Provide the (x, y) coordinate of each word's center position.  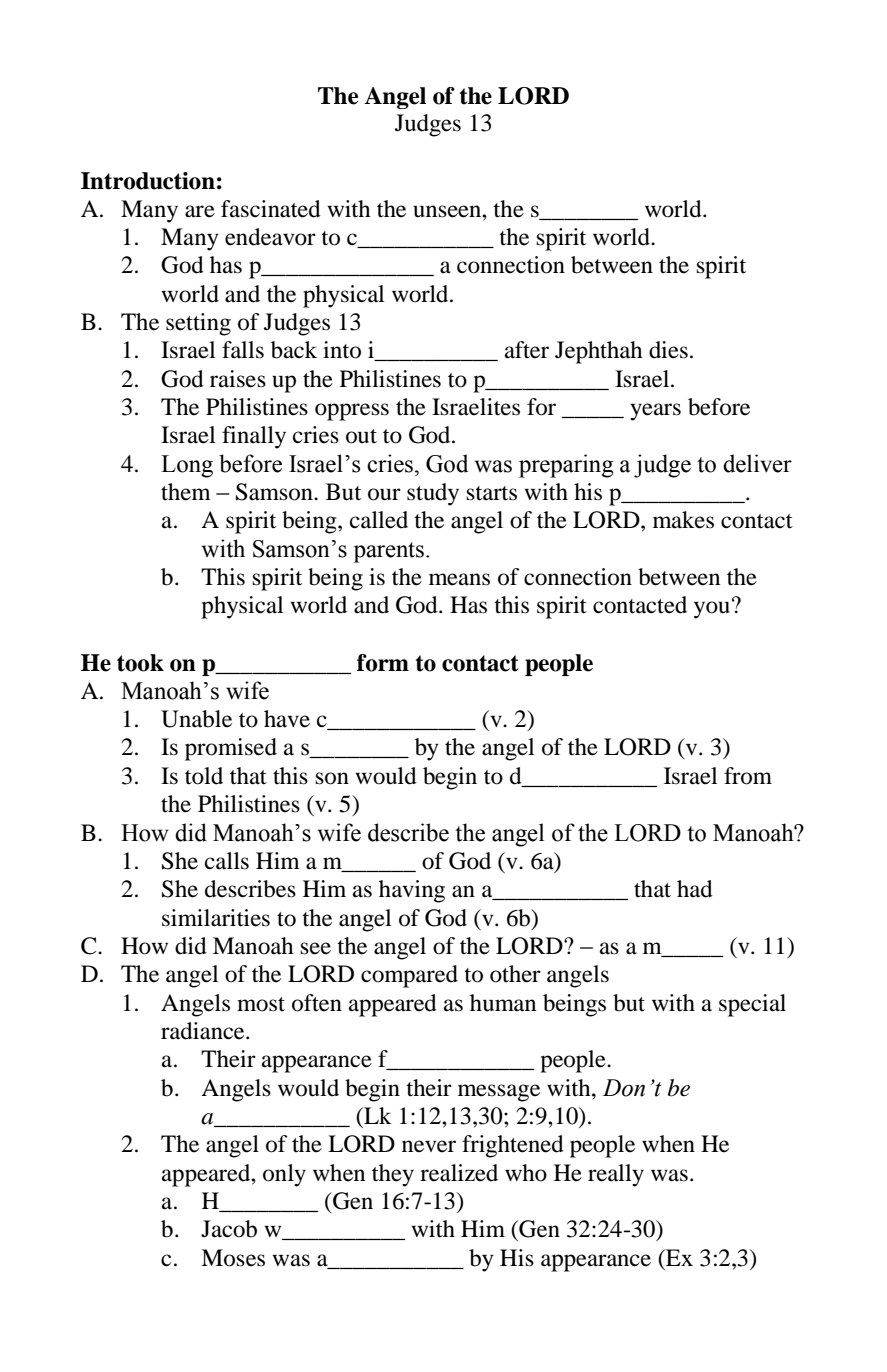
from (748, 776)
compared (409, 976)
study (433, 494)
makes (683, 520)
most (261, 1004)
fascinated (271, 209)
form (383, 663)
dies (668, 350)
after (527, 350)
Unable (196, 719)
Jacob (229, 1229)
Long (187, 466)
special (752, 1005)
